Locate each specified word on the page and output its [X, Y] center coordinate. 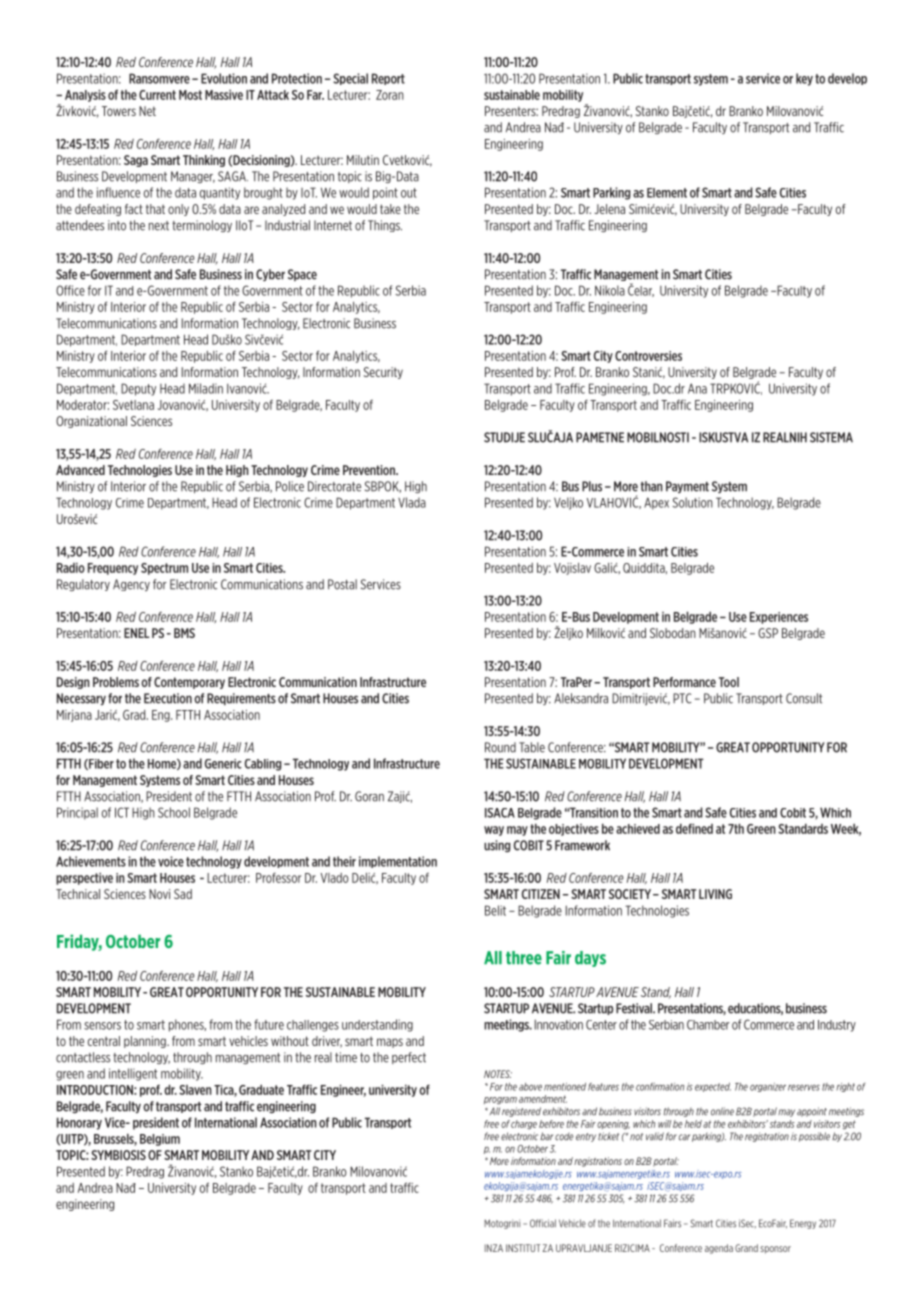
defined [694, 828]
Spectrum [164, 569]
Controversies [648, 356]
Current [157, 95]
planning [146, 1042]
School [174, 812]
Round [500, 747]
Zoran [390, 95]
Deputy [138, 389]
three [524, 958]
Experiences [779, 618]
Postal [342, 584]
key [804, 79]
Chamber [708, 1025]
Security [383, 373]
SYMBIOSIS [118, 1155]
